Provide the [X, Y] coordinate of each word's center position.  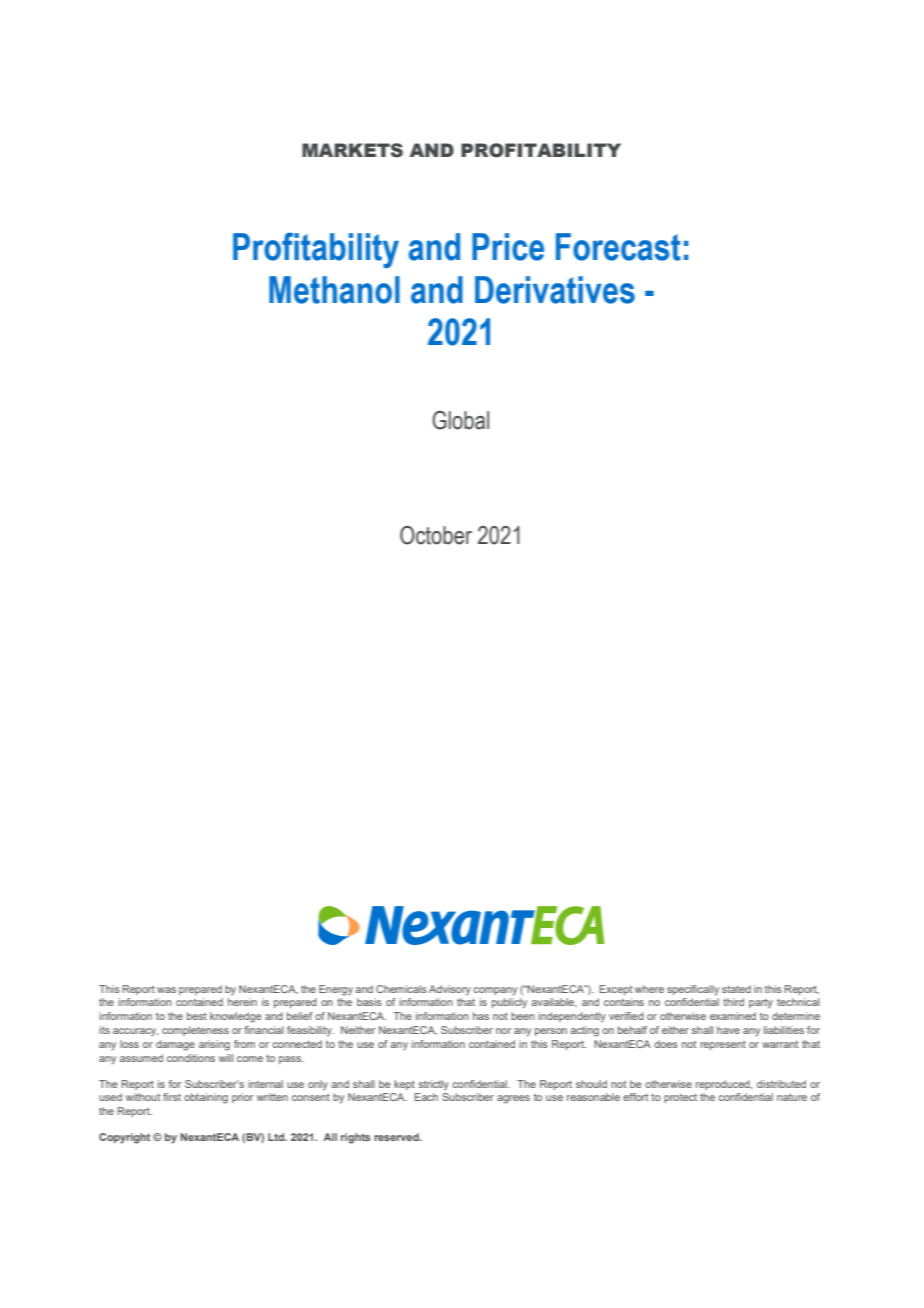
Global [460, 420]
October [436, 535]
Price [508, 247]
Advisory [450, 990]
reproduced [724, 1085]
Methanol [334, 290]
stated [736, 989]
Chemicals [401, 989]
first [172, 1097]
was [166, 990]
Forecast [618, 247]
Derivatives [555, 290]
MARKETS [352, 150]
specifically [693, 990]
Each [426, 1097]
